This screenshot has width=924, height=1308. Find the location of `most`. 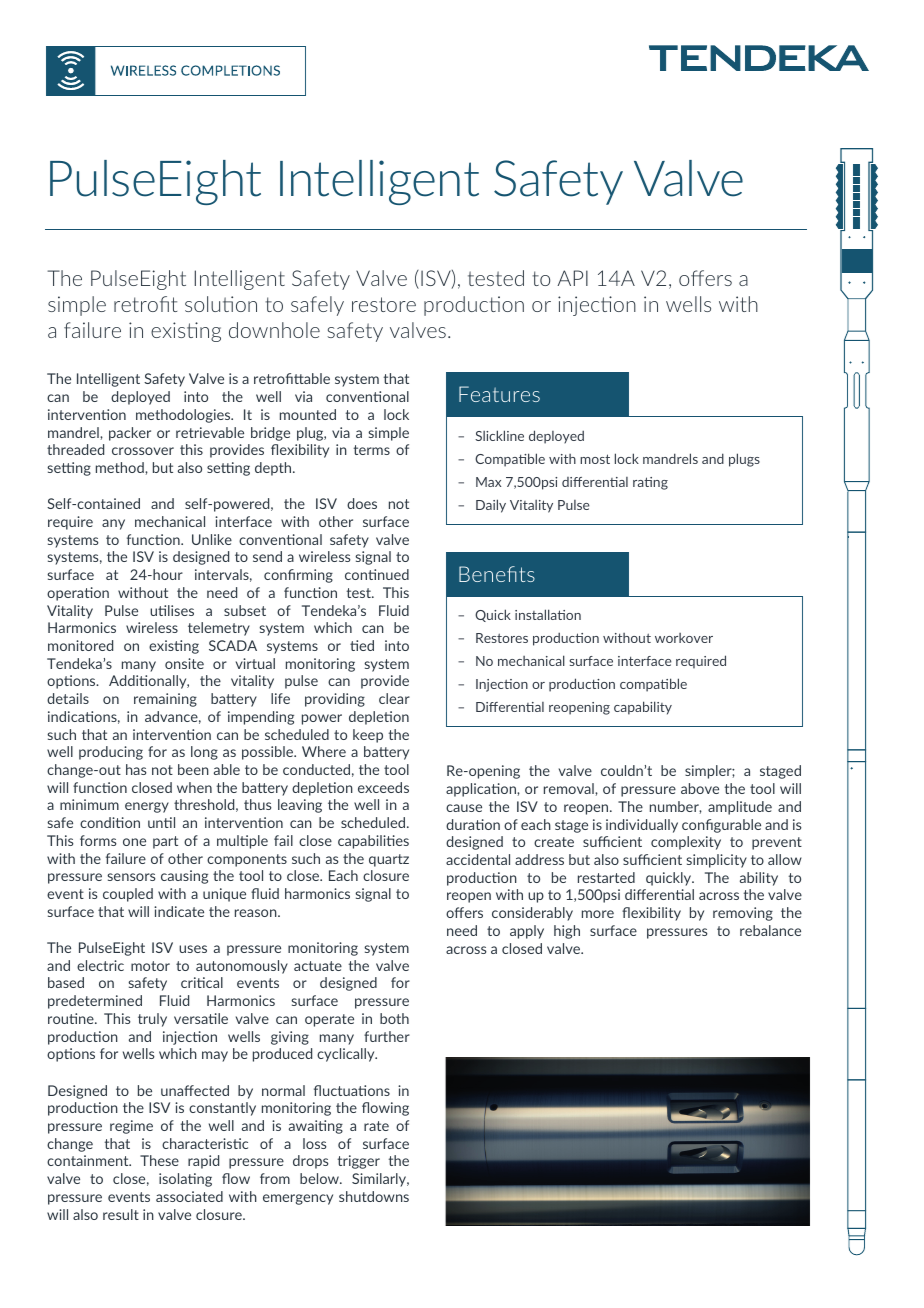

most is located at coordinates (595, 459).
